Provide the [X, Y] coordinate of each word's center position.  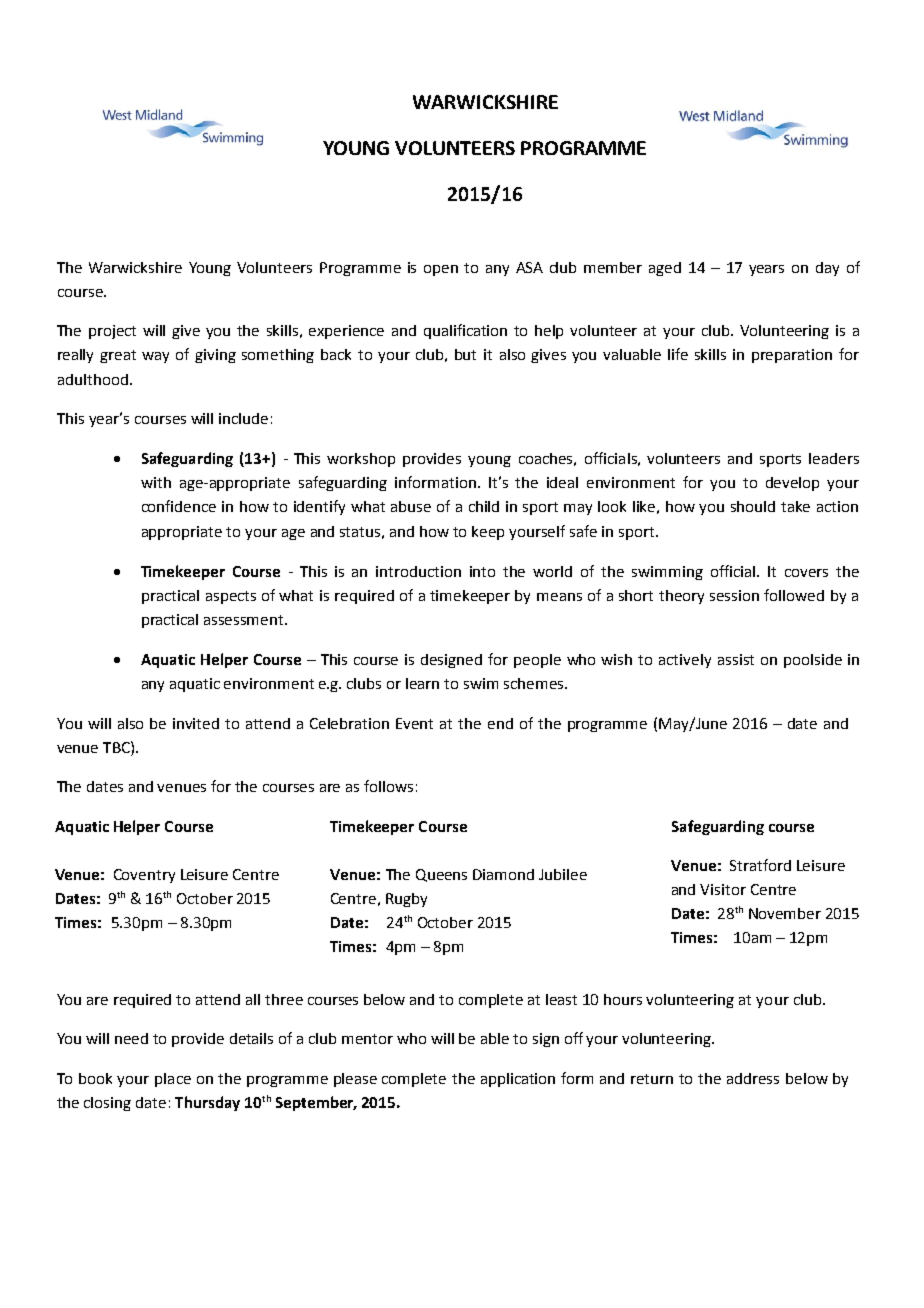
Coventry [144, 876]
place [173, 1080]
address [753, 1078]
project [112, 332]
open [441, 270]
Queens [441, 875]
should [753, 506]
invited [196, 723]
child [484, 506]
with [156, 482]
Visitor [723, 889]
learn [422, 683]
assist [736, 659]
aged [665, 269]
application [518, 1080]
